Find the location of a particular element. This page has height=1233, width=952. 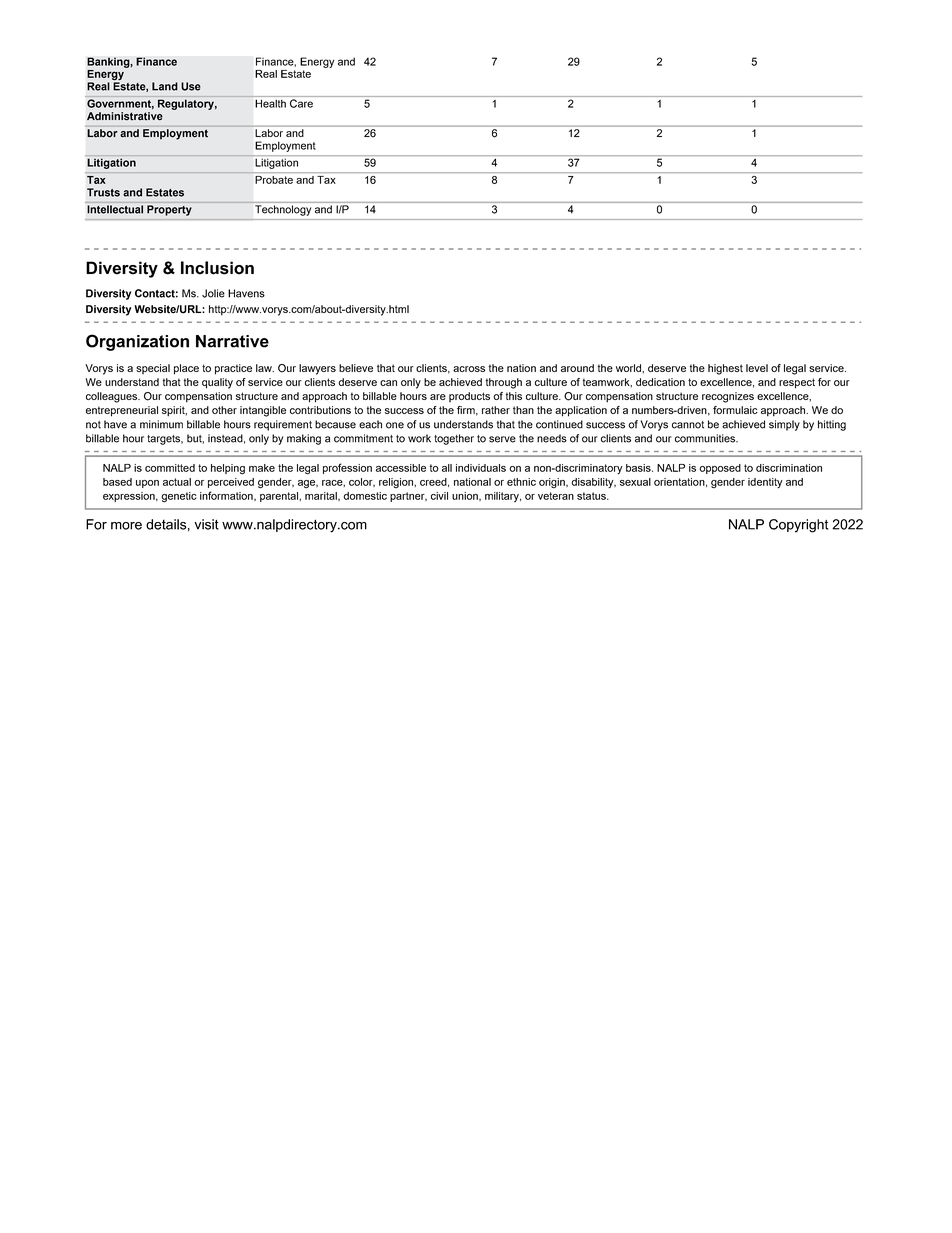

Care is located at coordinates (301, 103).
